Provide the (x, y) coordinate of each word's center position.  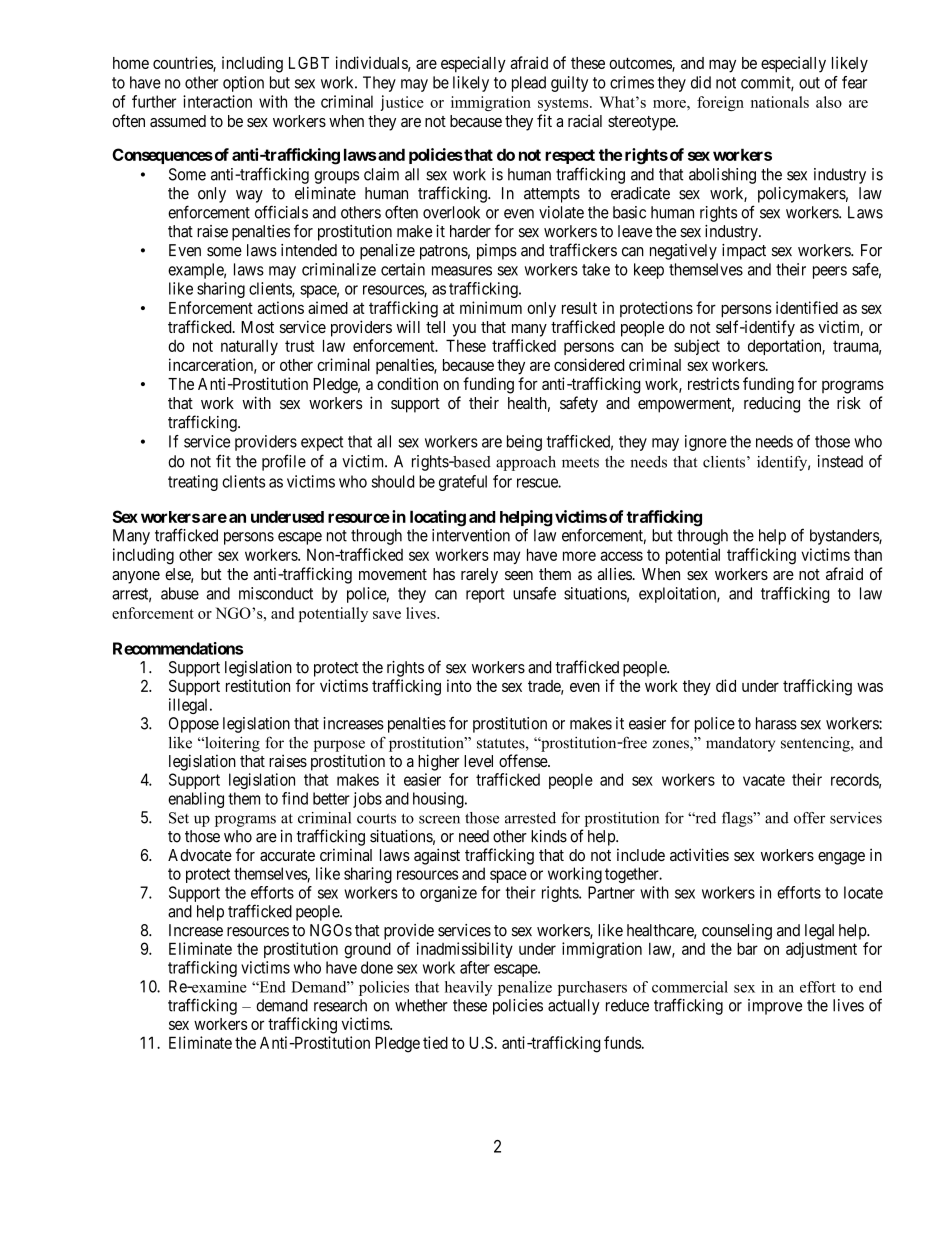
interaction (217, 101)
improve (775, 1007)
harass (776, 723)
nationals (780, 102)
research (340, 1005)
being (524, 443)
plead (529, 84)
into (459, 685)
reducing (772, 404)
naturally (249, 347)
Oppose (194, 725)
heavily (468, 988)
